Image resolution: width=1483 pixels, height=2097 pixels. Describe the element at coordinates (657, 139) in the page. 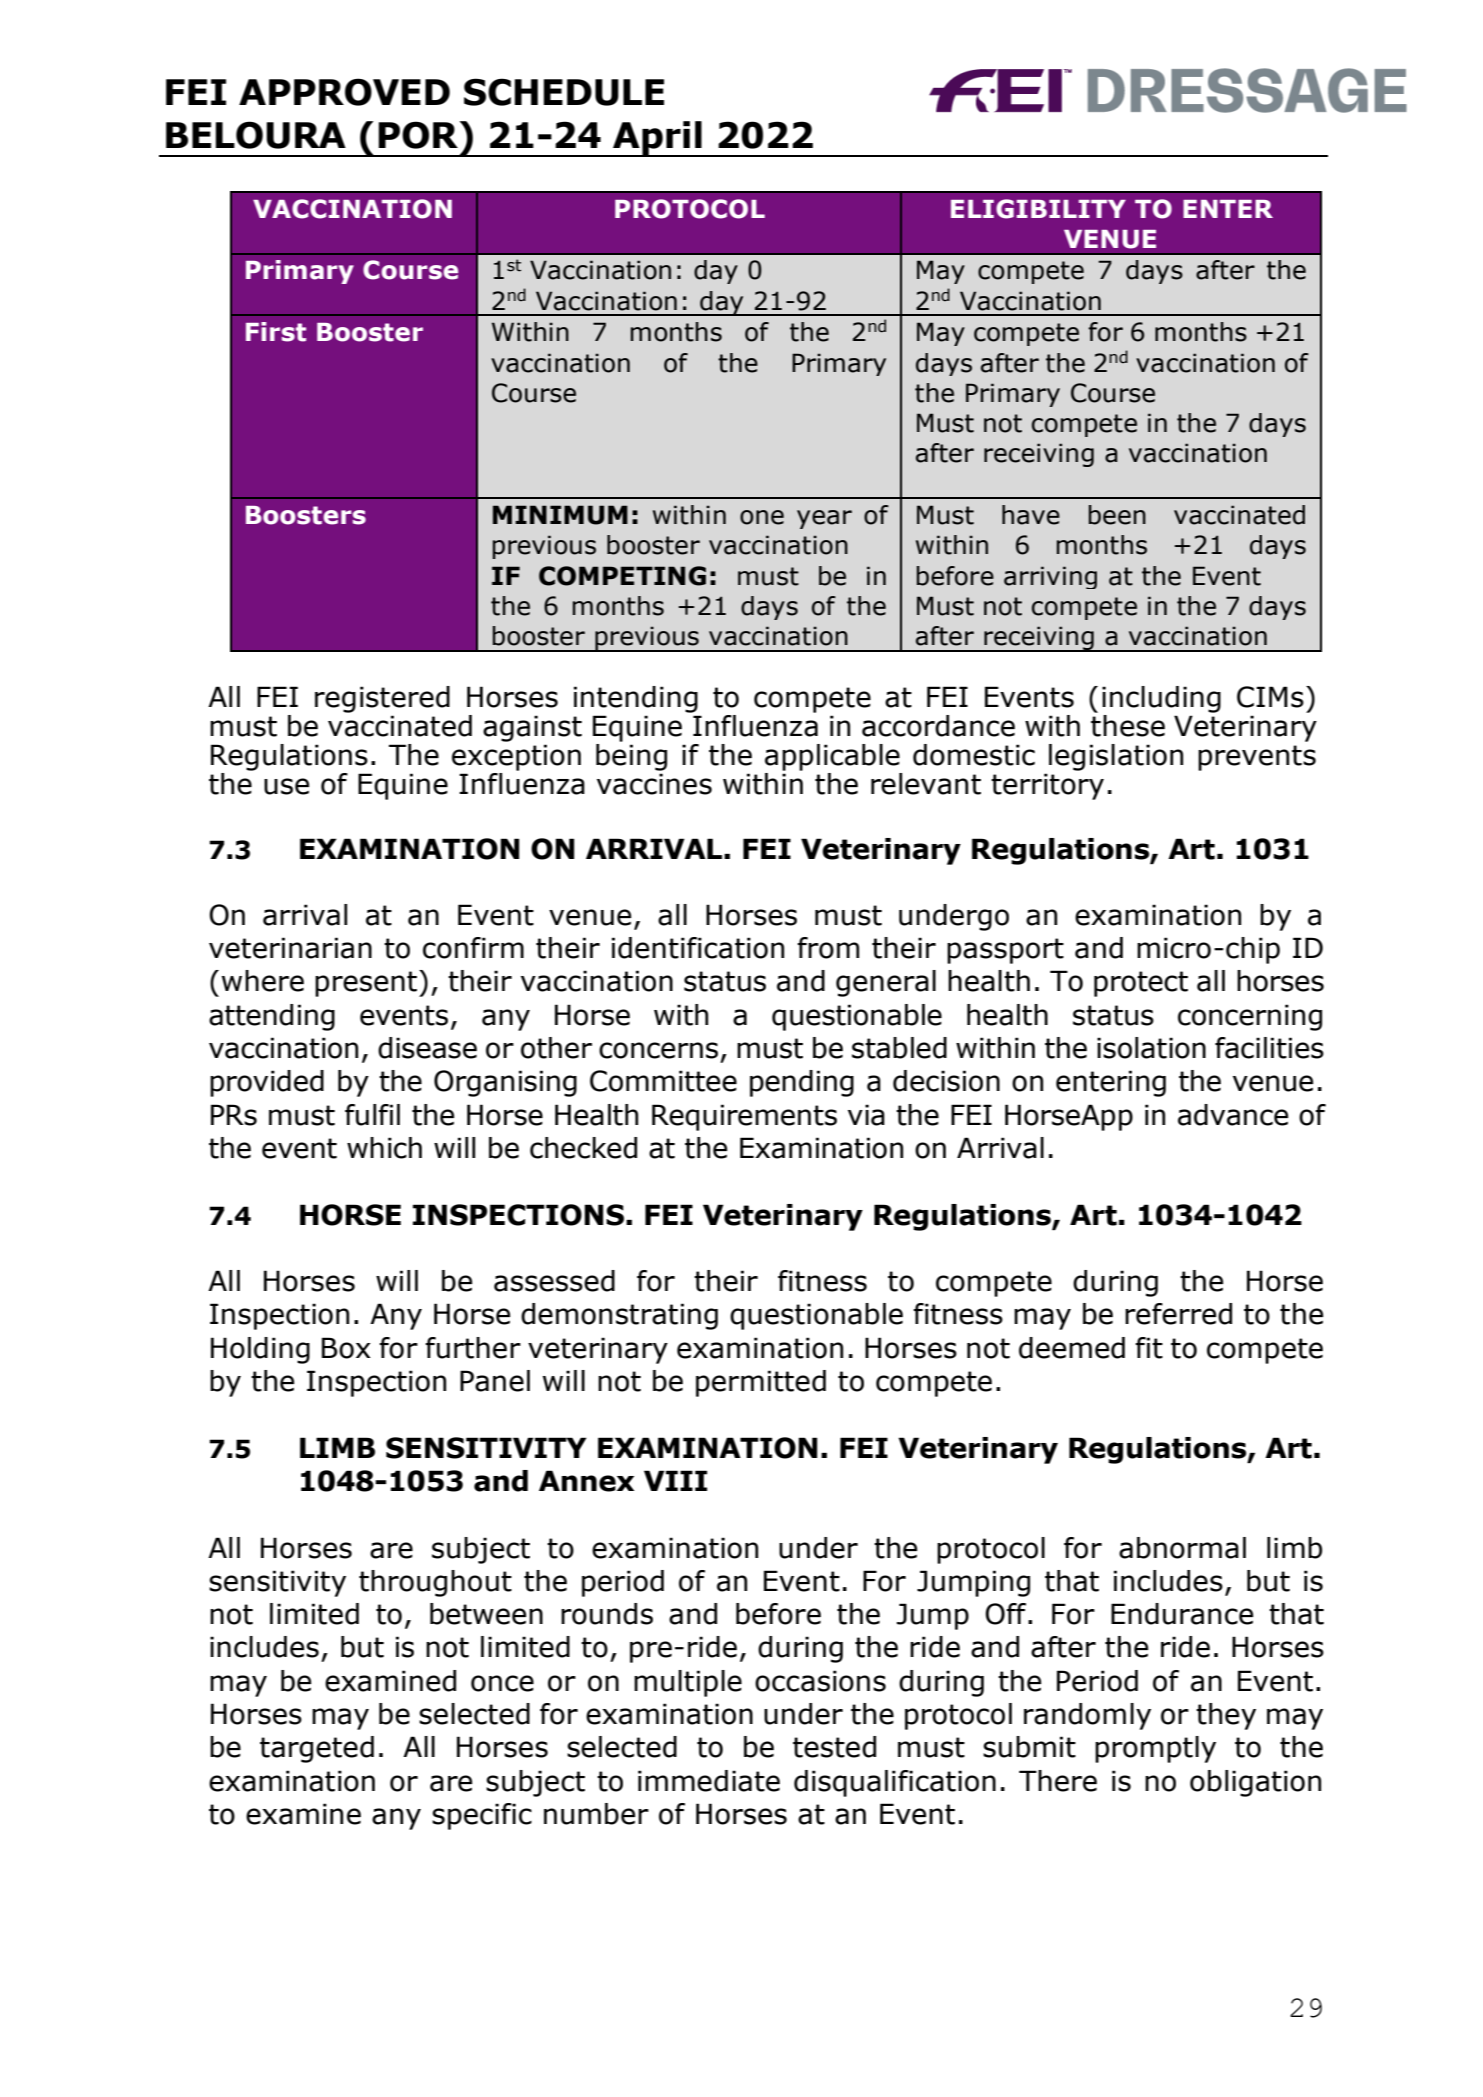

I see `April` at that location.
